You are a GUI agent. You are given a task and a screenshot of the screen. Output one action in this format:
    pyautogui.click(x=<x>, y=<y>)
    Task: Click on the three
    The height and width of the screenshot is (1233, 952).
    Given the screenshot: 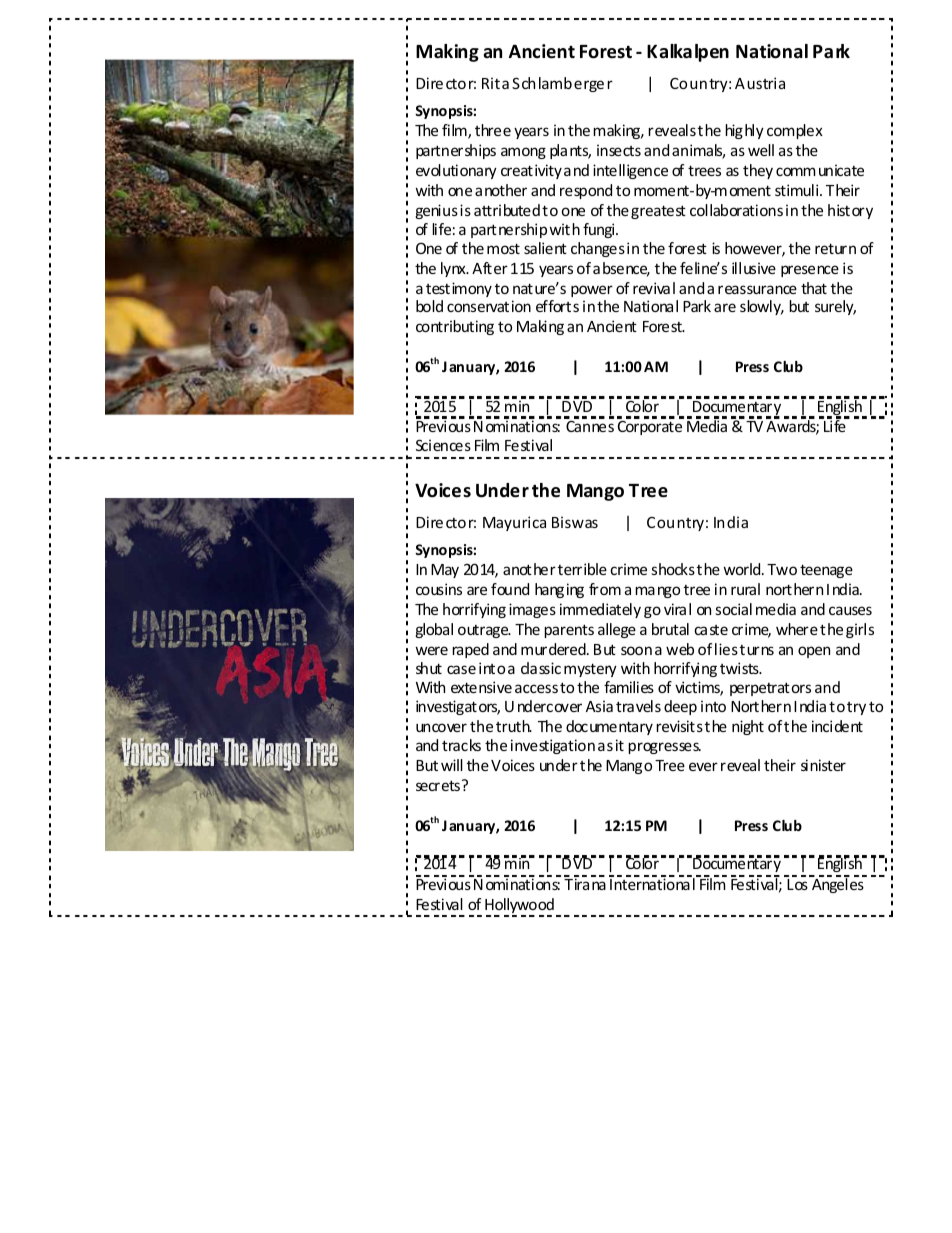 What is the action you would take?
    pyautogui.click(x=493, y=130)
